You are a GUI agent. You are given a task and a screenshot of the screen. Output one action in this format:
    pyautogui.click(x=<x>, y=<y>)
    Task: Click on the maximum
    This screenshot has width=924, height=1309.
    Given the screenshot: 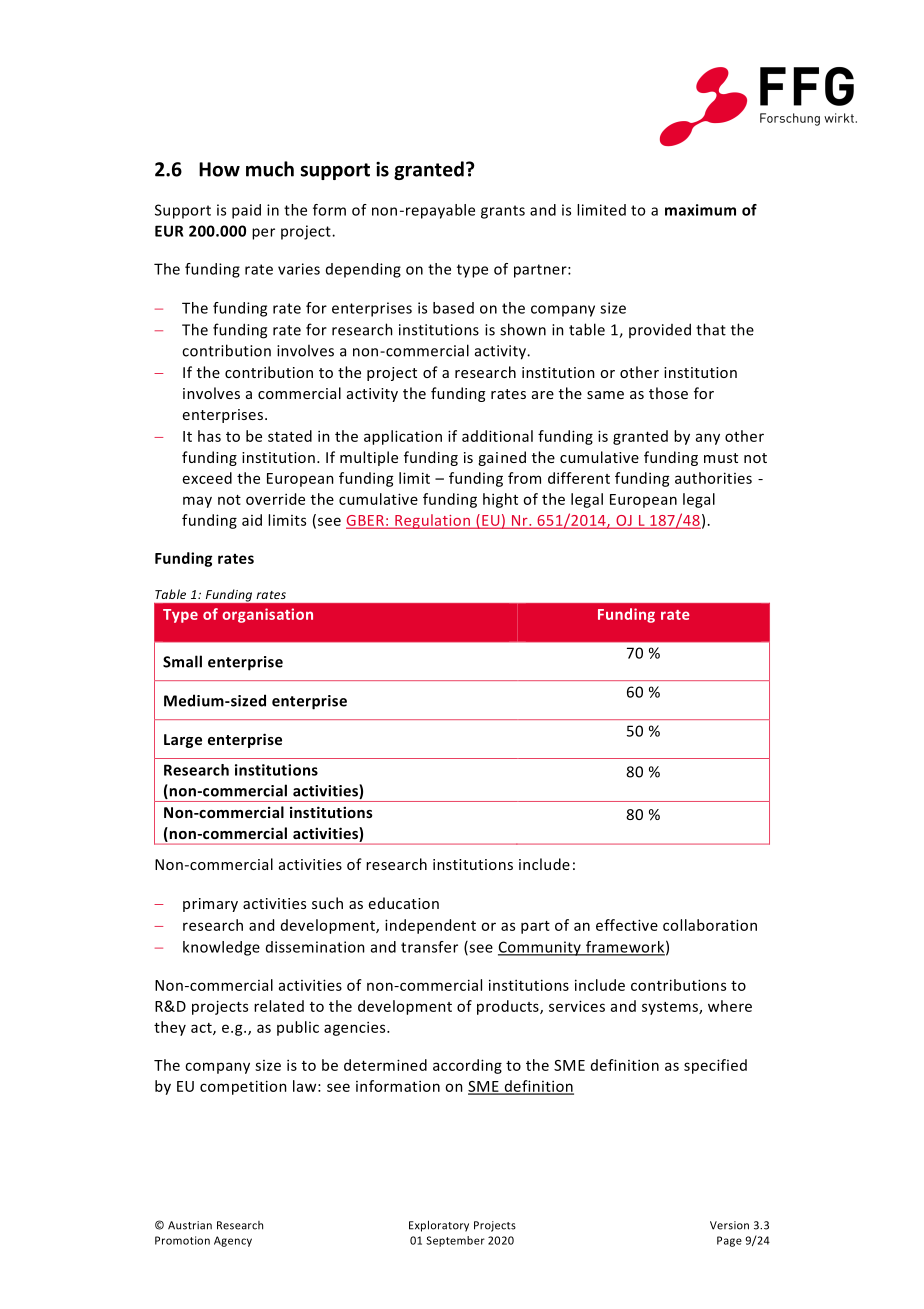 What is the action you would take?
    pyautogui.click(x=700, y=210)
